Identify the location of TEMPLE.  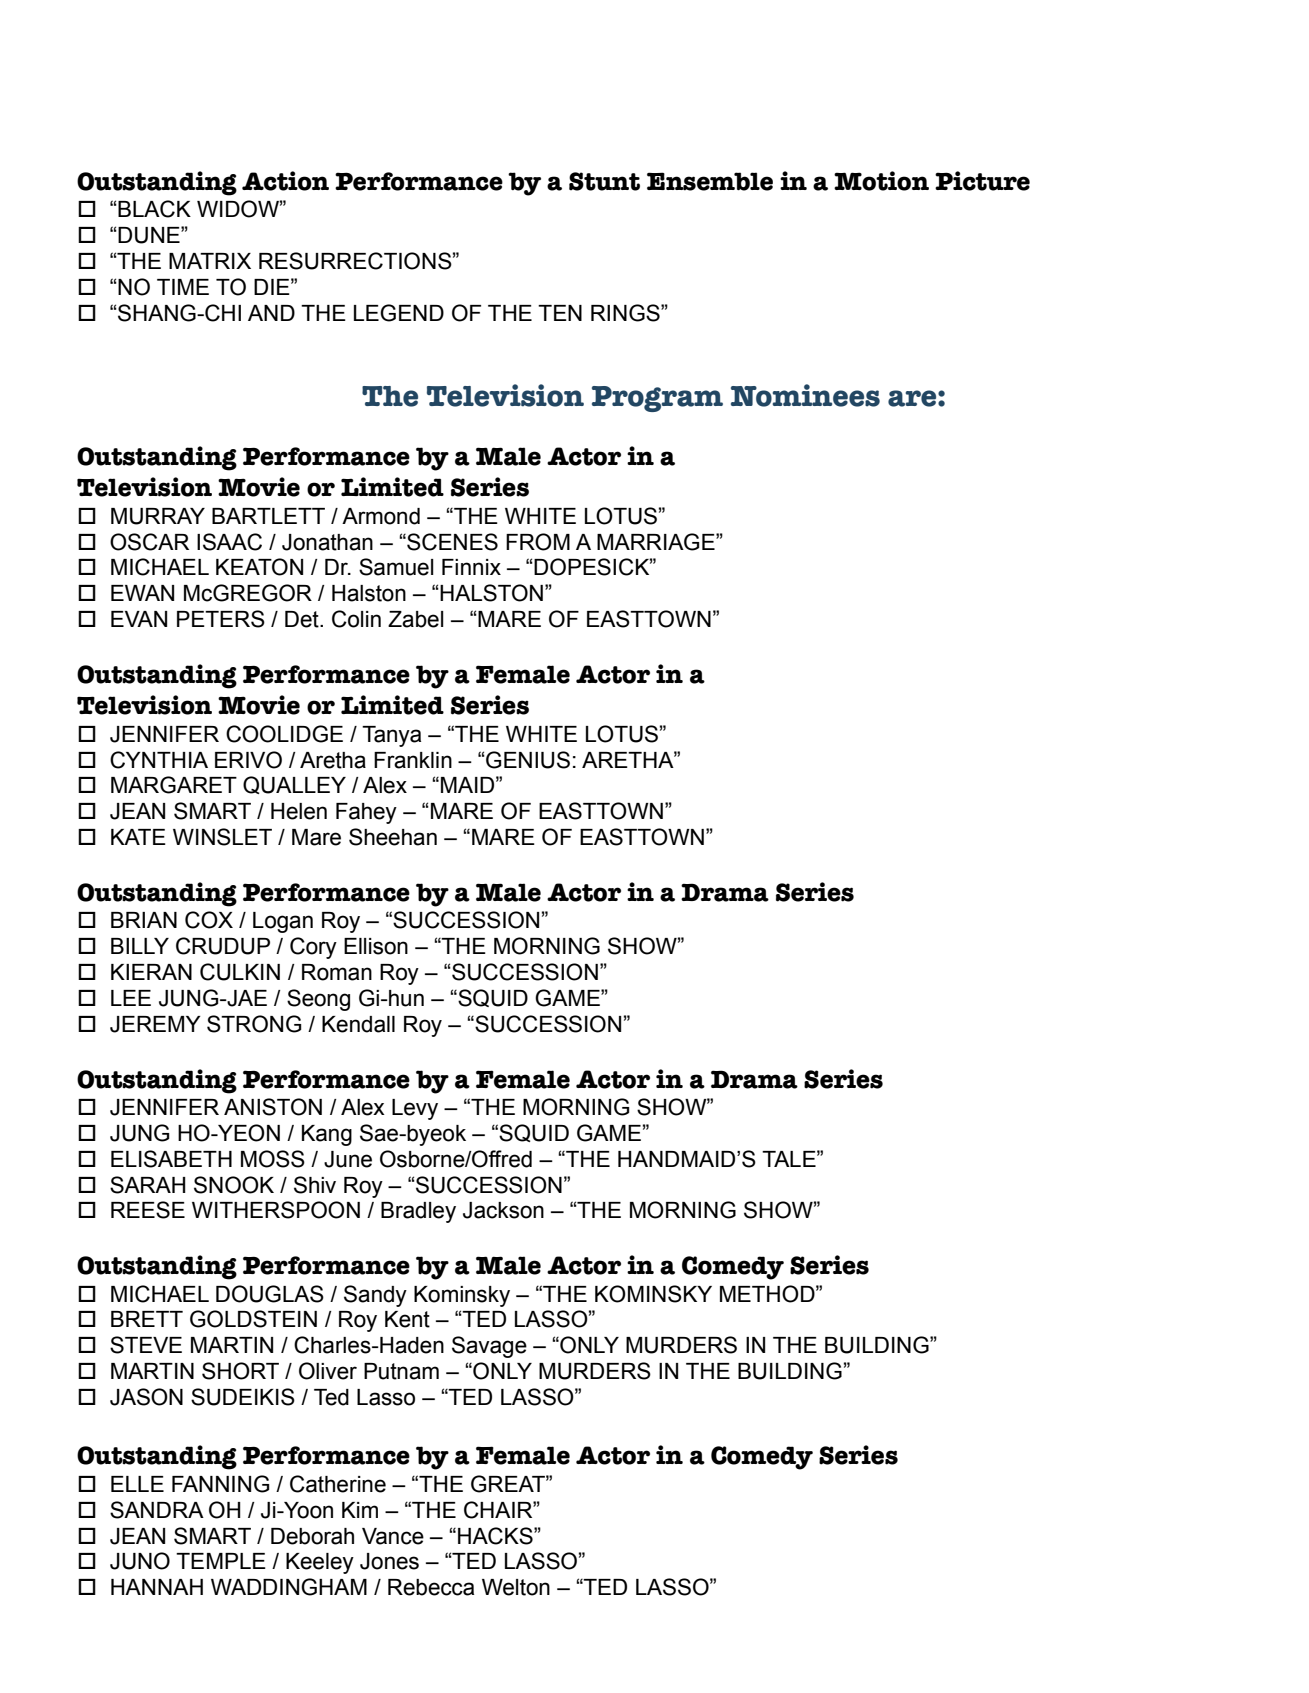
(221, 1561).
